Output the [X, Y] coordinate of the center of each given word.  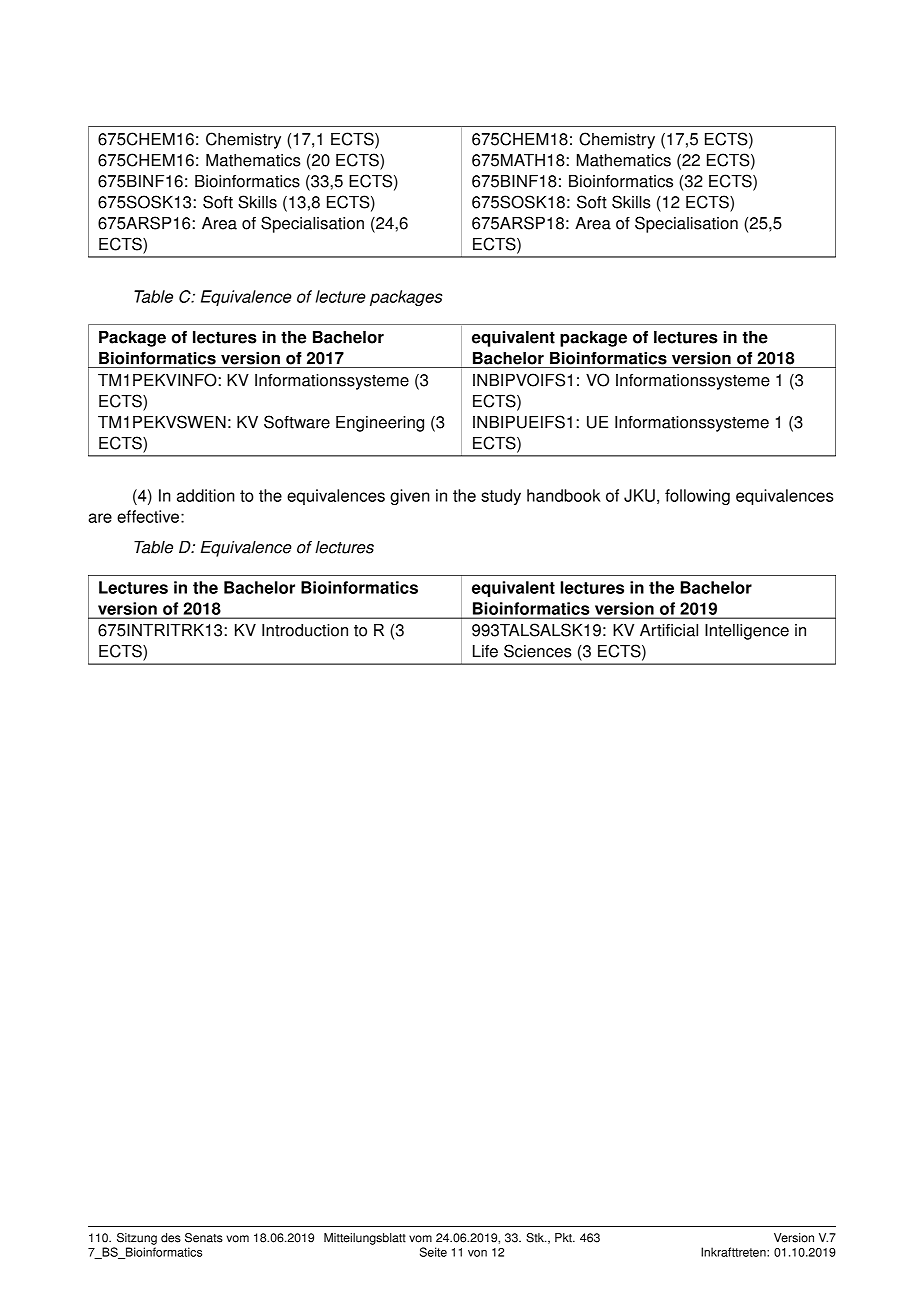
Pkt [564, 1238]
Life [485, 651]
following [697, 497]
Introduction [305, 630]
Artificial [669, 630]
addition [206, 495]
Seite [433, 1252]
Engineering [380, 424]
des [171, 1238]
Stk [536, 1238]
